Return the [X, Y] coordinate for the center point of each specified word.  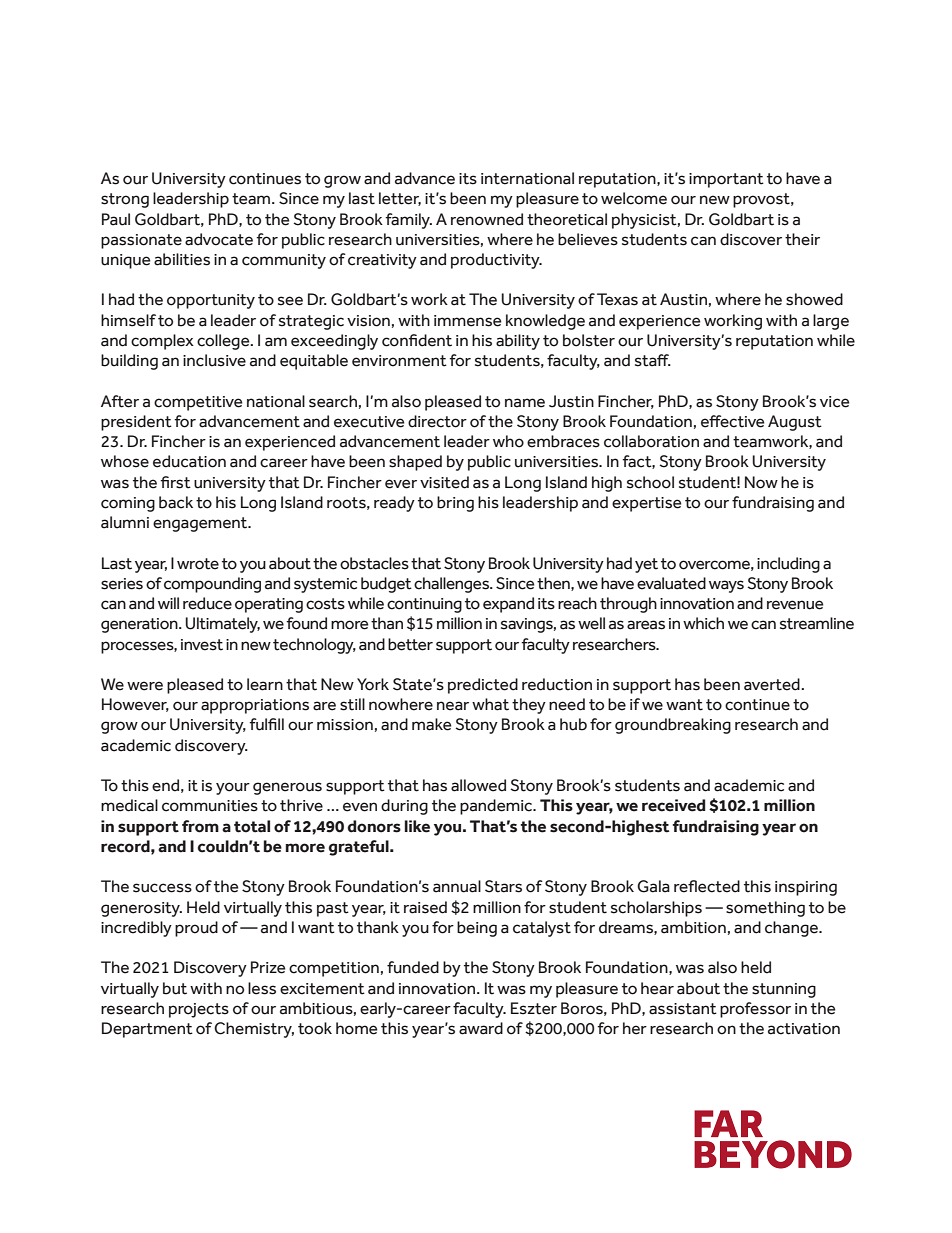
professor [755, 1010]
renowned [487, 219]
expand [508, 605]
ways [726, 586]
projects [199, 1010]
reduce [207, 603]
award [481, 1028]
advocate [219, 239]
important [726, 180]
